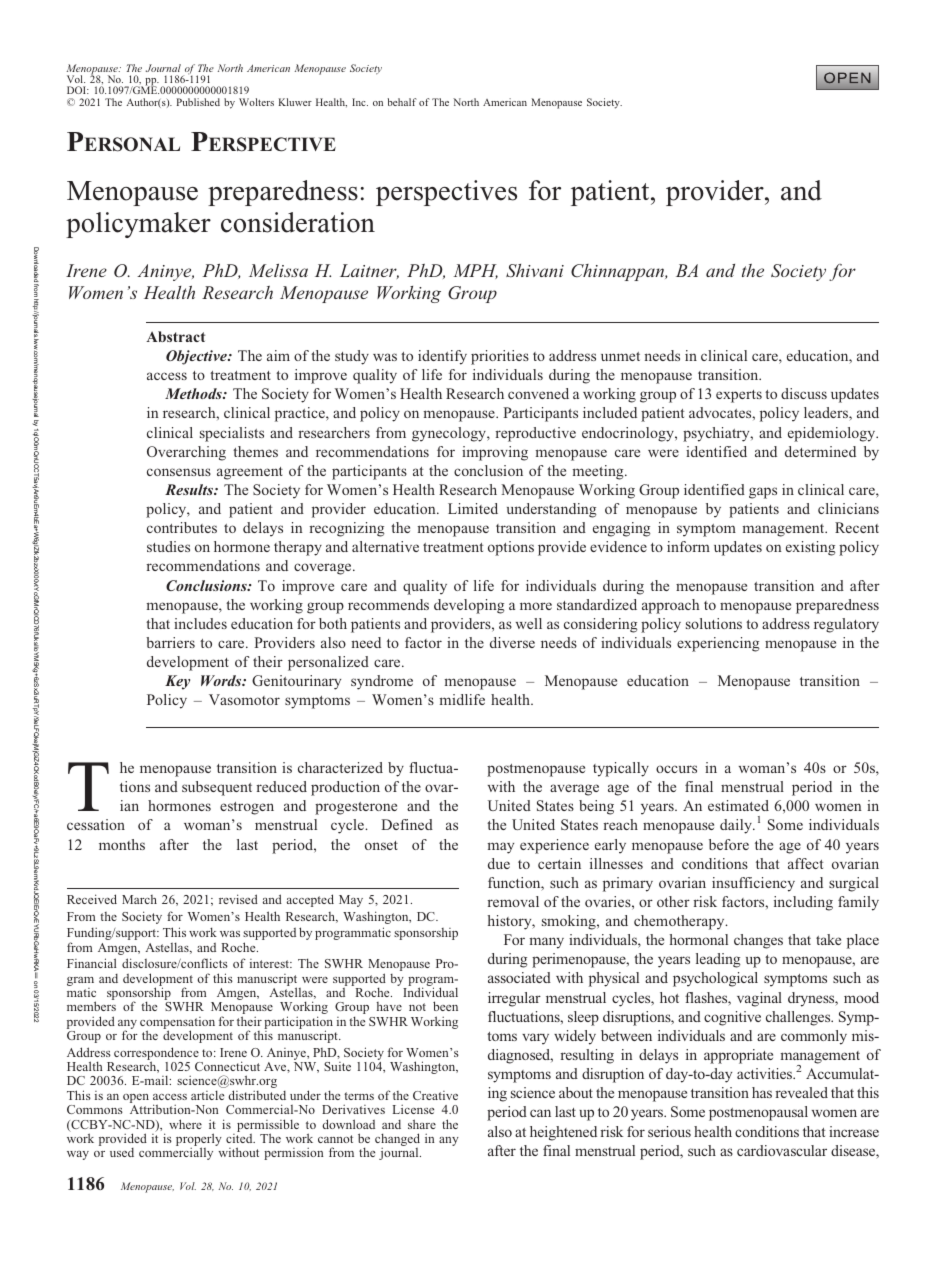 The width and height of the page is (952, 1270). I want to click on barriers, so click(170, 642).
